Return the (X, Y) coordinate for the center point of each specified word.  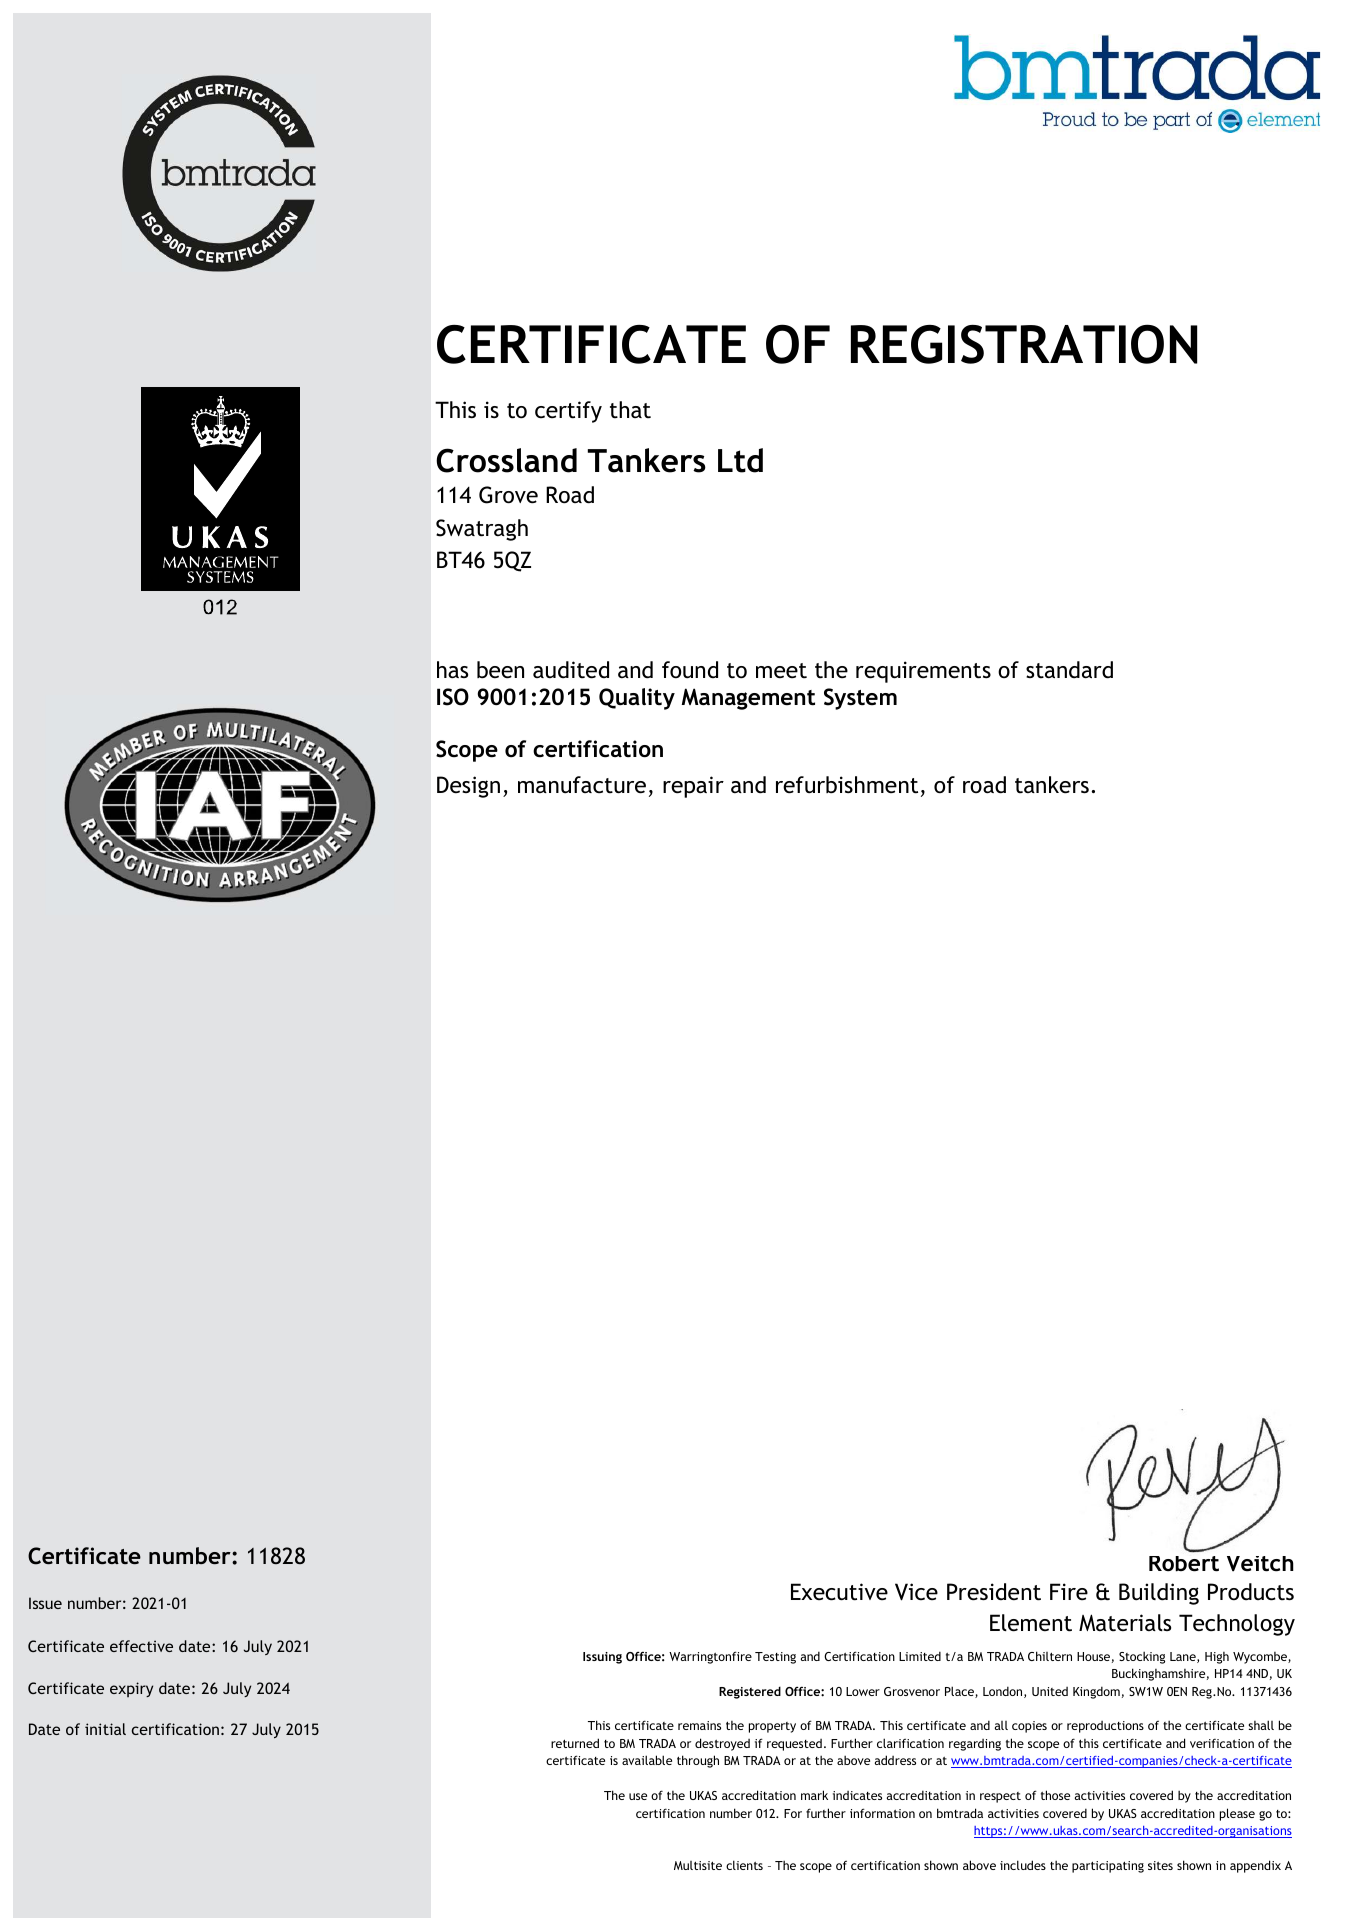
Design (468, 787)
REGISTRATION (1024, 344)
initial (105, 1729)
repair (693, 787)
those (1055, 1795)
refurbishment (847, 785)
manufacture (582, 785)
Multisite (698, 1865)
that (630, 410)
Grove (508, 495)
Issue (45, 1603)
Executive (839, 1592)
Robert (1184, 1562)
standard (1069, 670)
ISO (453, 697)
